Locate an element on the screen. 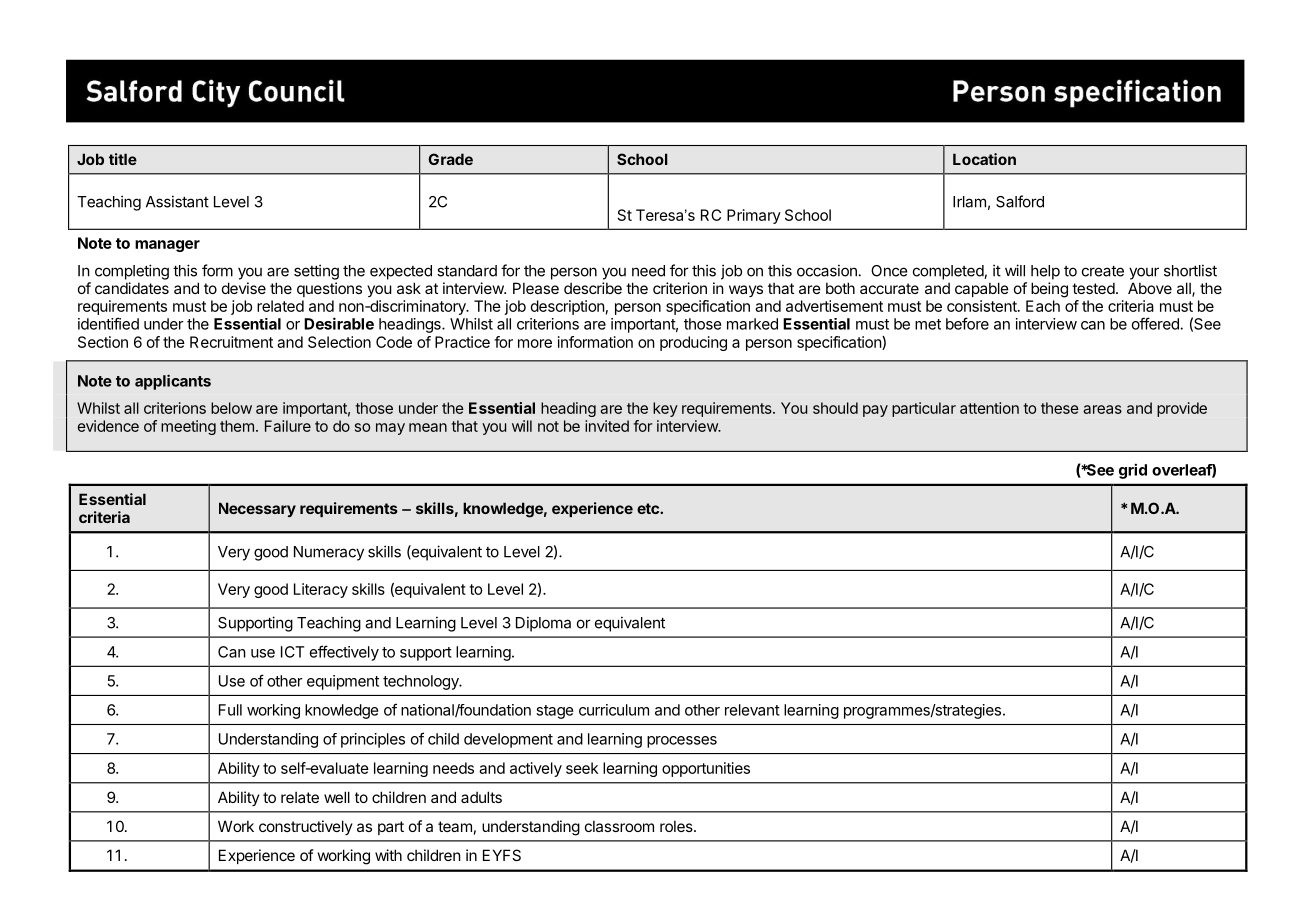 The width and height of the screenshot is (1308, 924). description is located at coordinates (568, 307).
